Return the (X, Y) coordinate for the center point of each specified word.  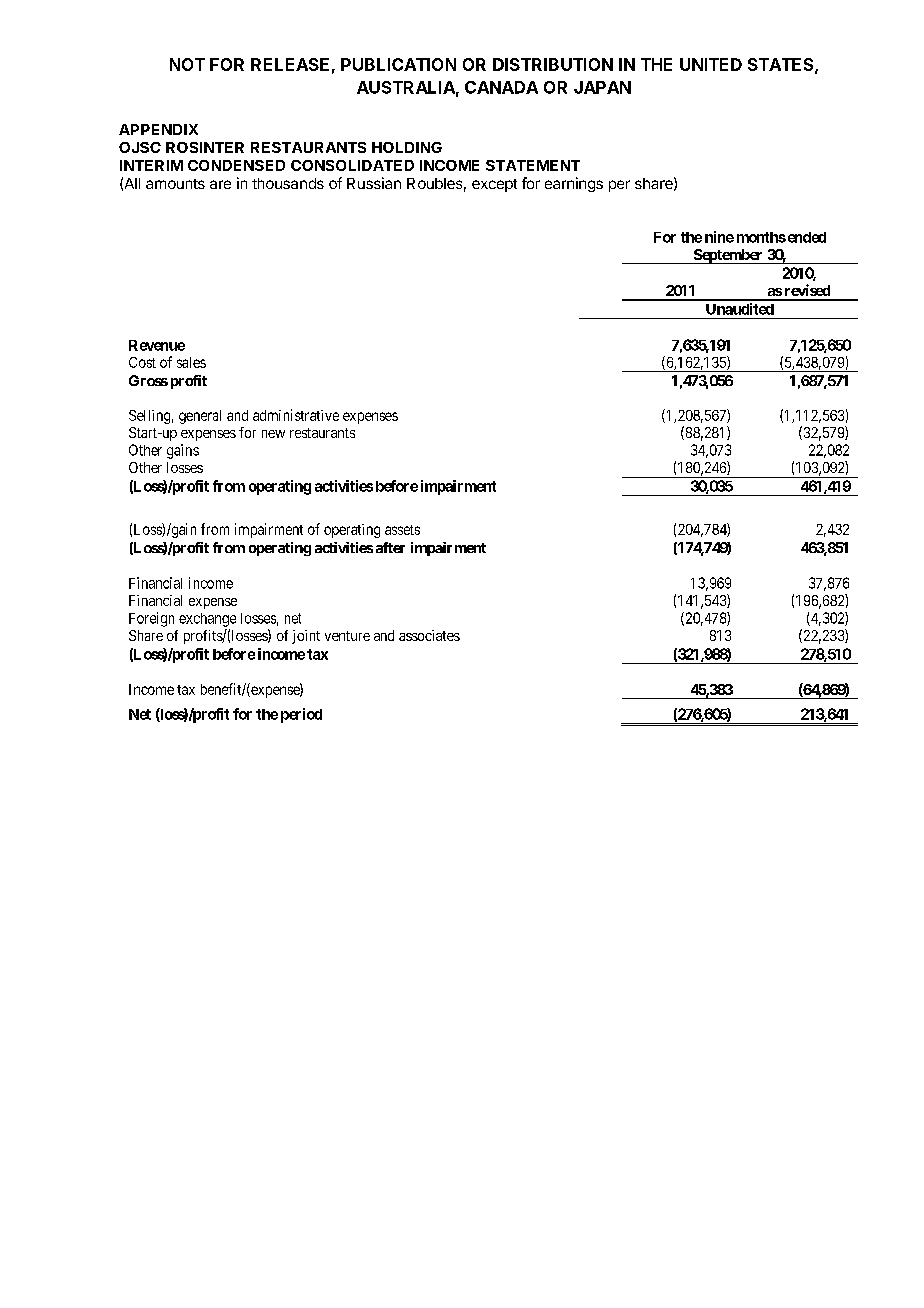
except (494, 185)
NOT (187, 64)
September (728, 256)
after (390, 547)
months (761, 237)
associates (429, 635)
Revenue (157, 345)
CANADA (501, 87)
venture (347, 636)
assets (402, 530)
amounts (175, 184)
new (273, 434)
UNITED (711, 64)
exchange (207, 620)
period (301, 715)
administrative (296, 415)
